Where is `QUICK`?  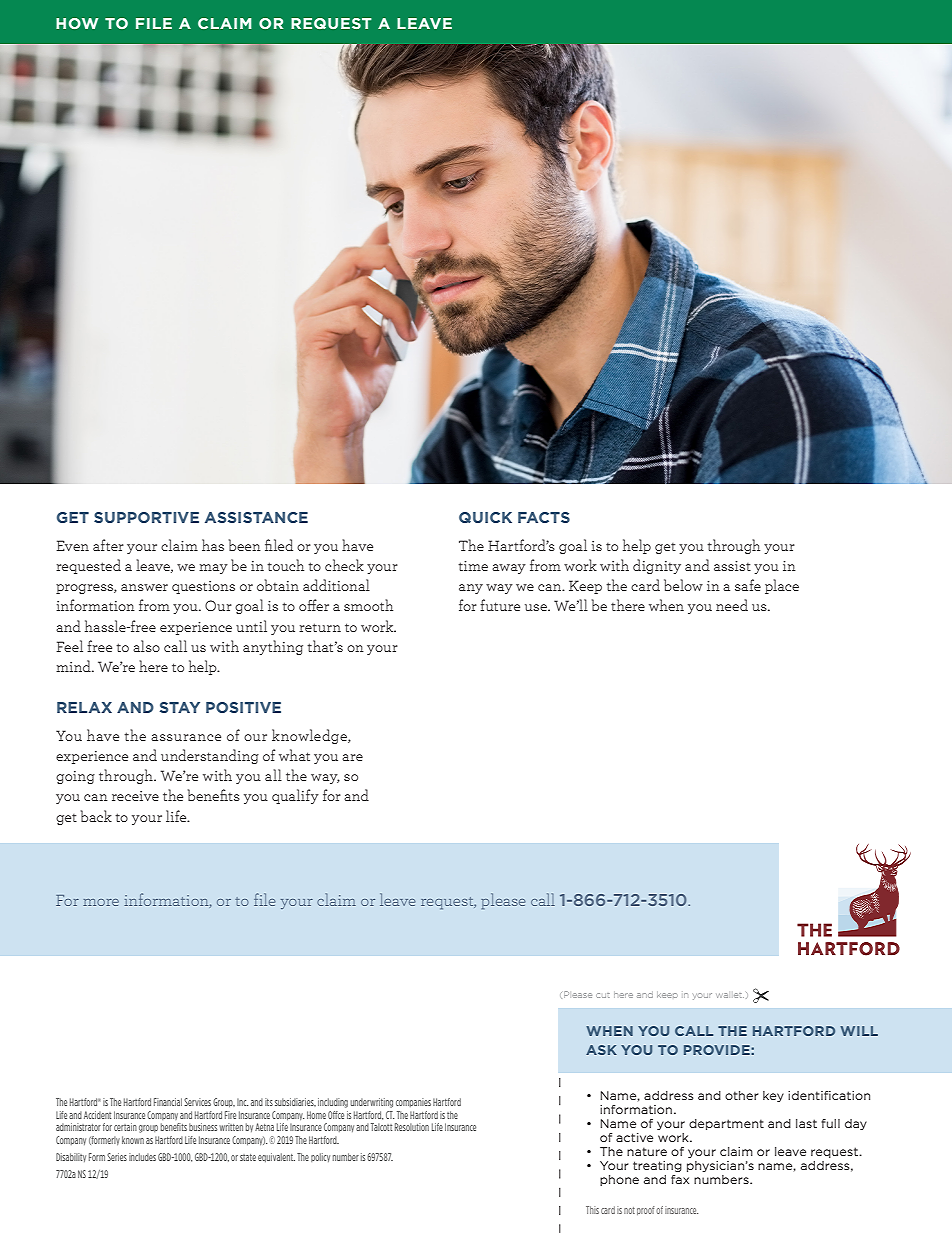 QUICK is located at coordinates (485, 517).
